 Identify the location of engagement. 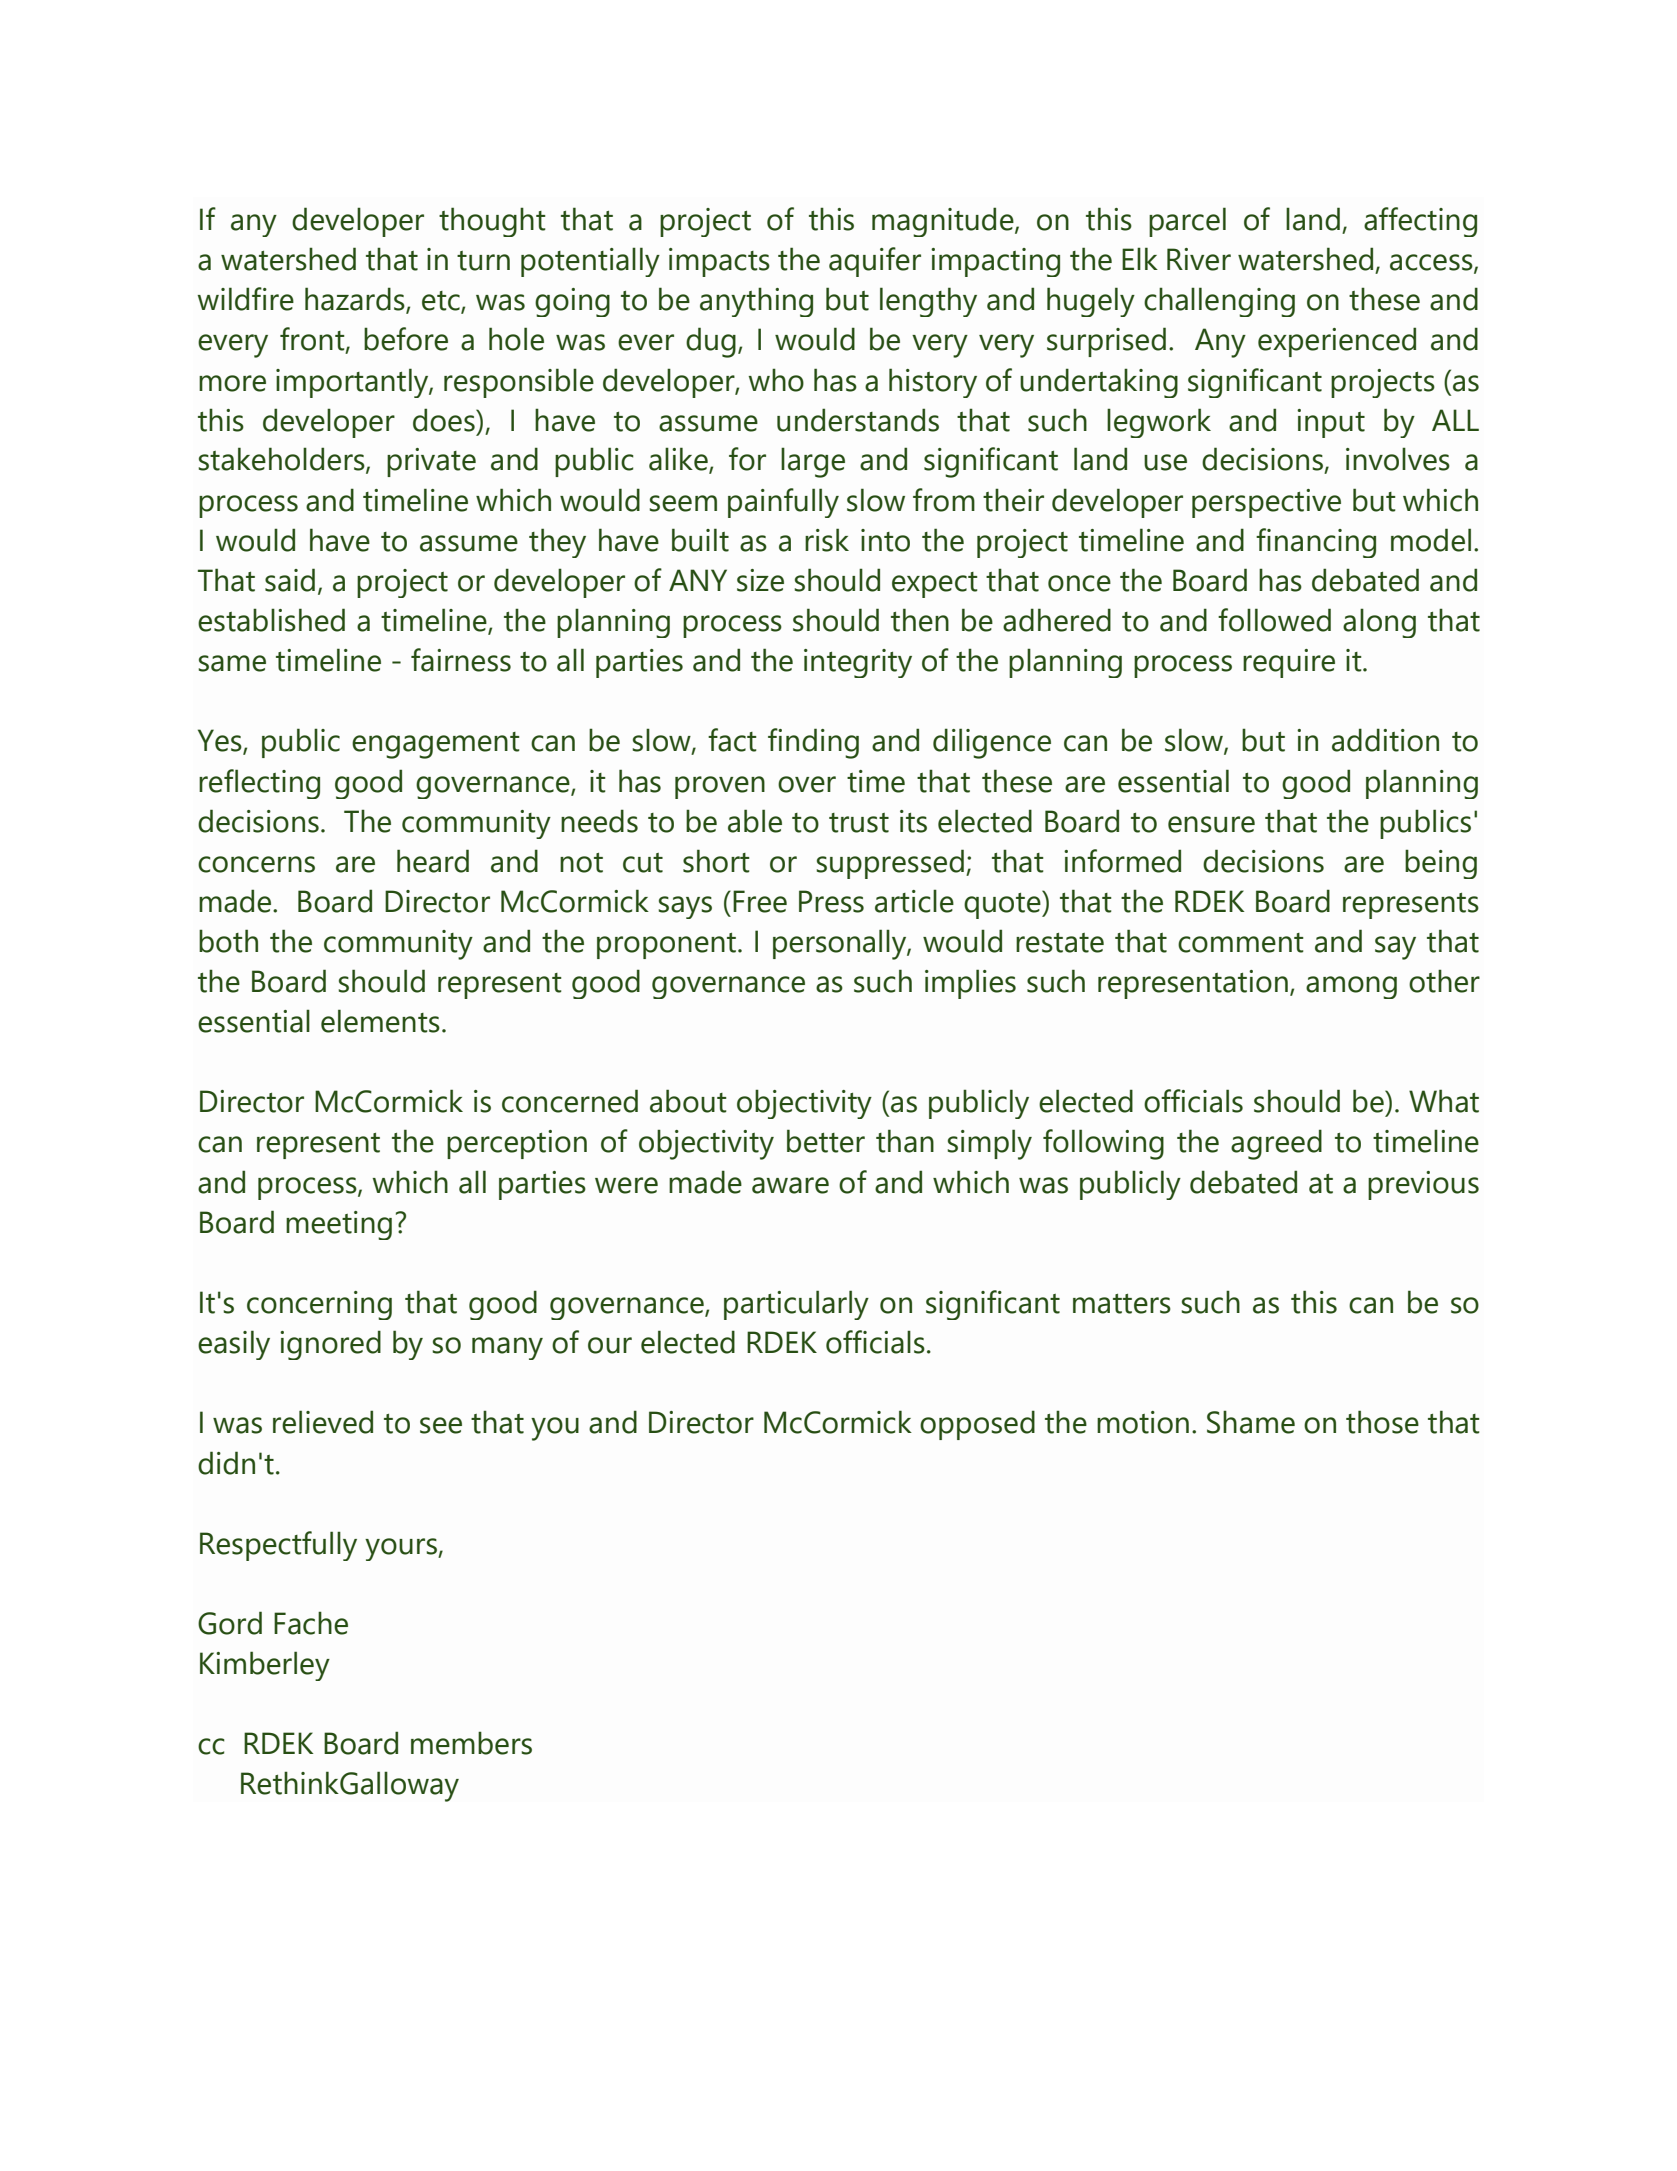
(436, 745).
